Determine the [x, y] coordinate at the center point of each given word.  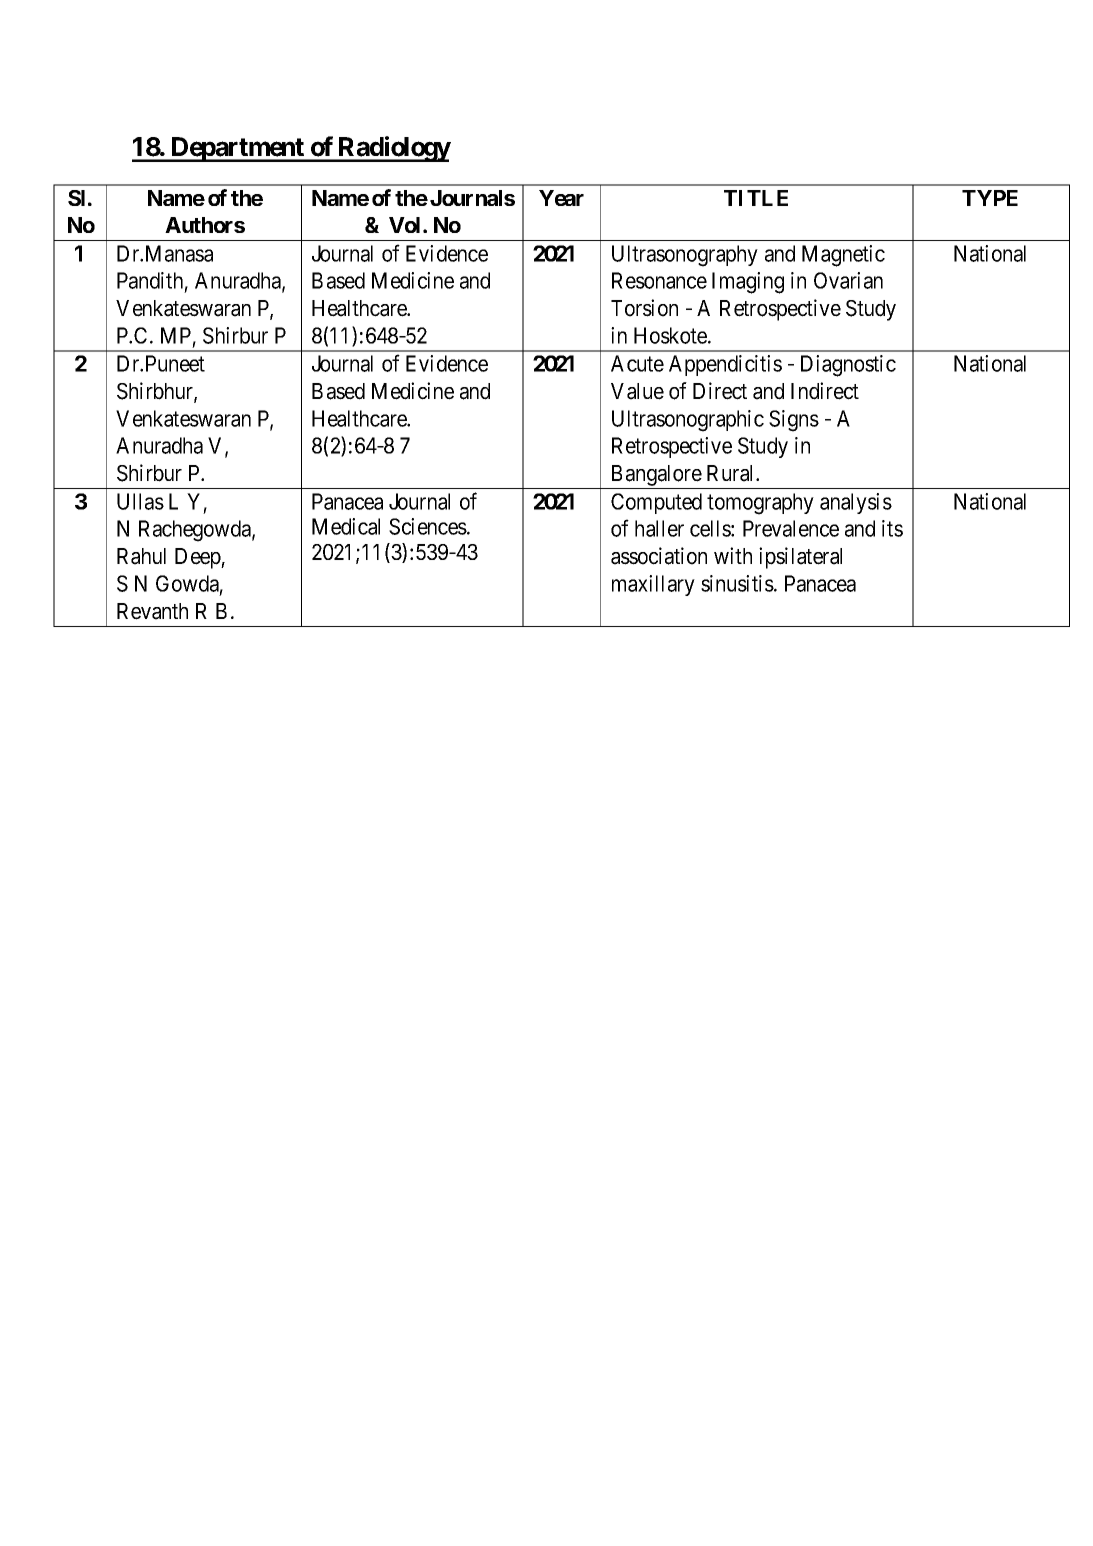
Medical [346, 526]
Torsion [644, 308]
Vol [406, 225]
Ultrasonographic [688, 421]
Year [561, 198]
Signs [794, 421]
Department [237, 149]
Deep [198, 558]
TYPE [990, 198]
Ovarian [848, 280]
